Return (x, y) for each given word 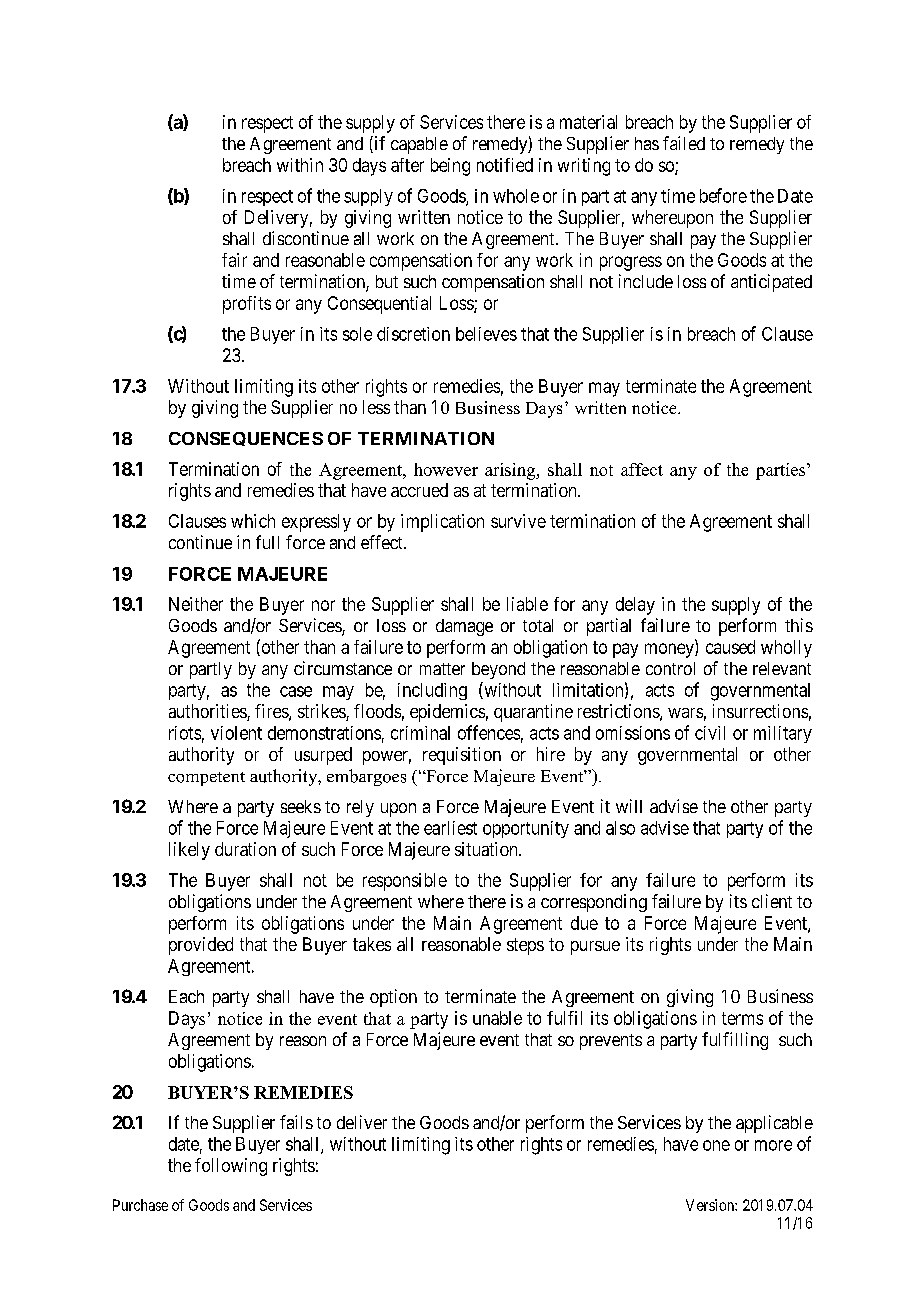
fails (296, 1122)
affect (642, 469)
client (772, 901)
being (450, 167)
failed (684, 143)
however (446, 469)
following (231, 1167)
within (300, 165)
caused (730, 647)
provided (201, 946)
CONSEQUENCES (246, 439)
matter (442, 669)
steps (525, 946)
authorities (208, 712)
